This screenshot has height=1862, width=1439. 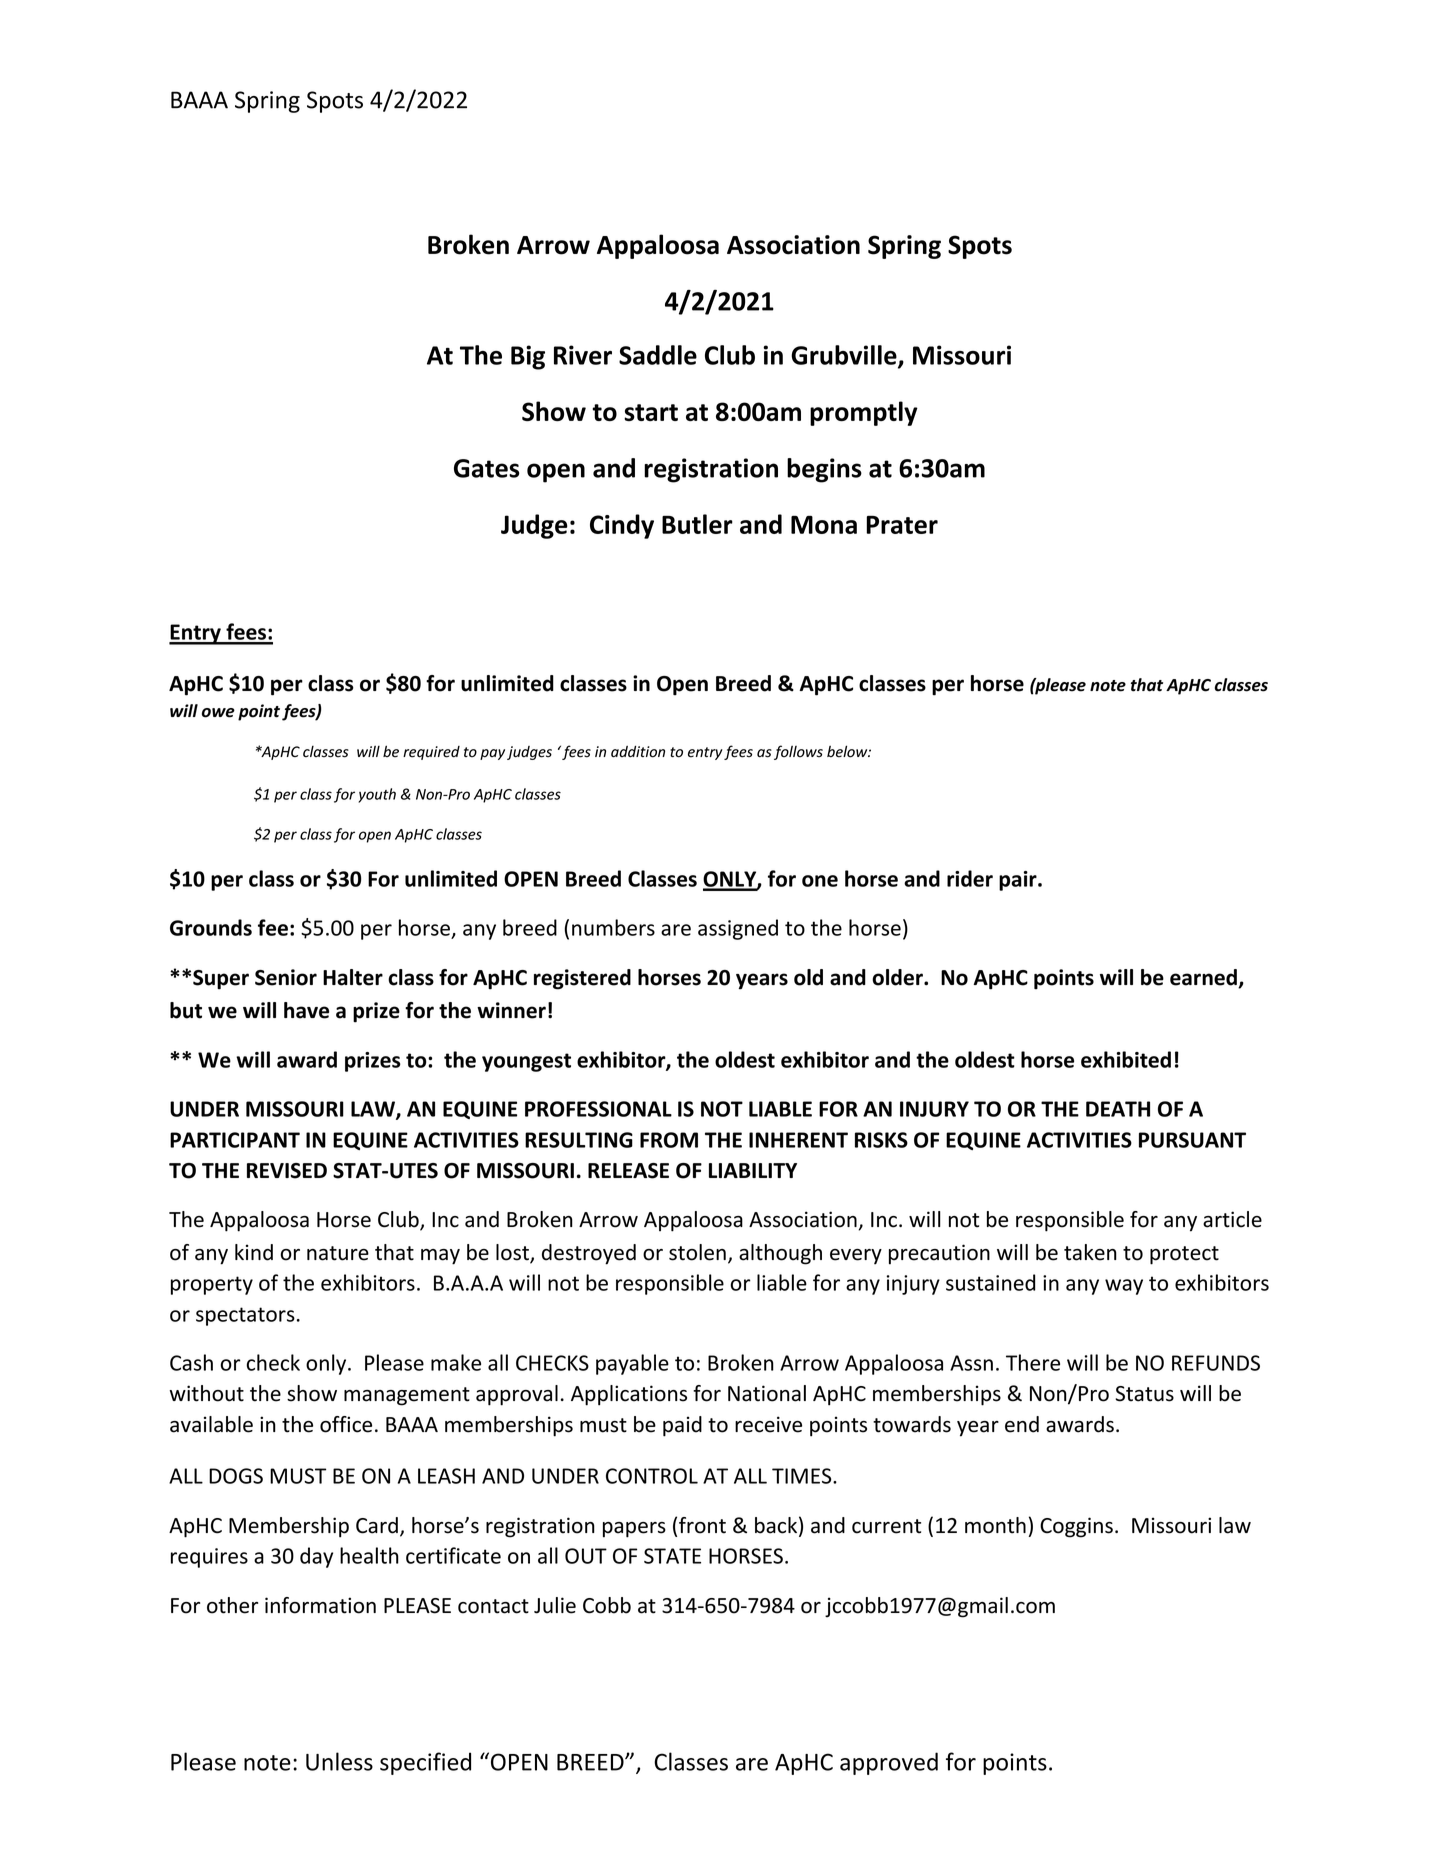 I want to click on Unless, so click(x=339, y=1761).
